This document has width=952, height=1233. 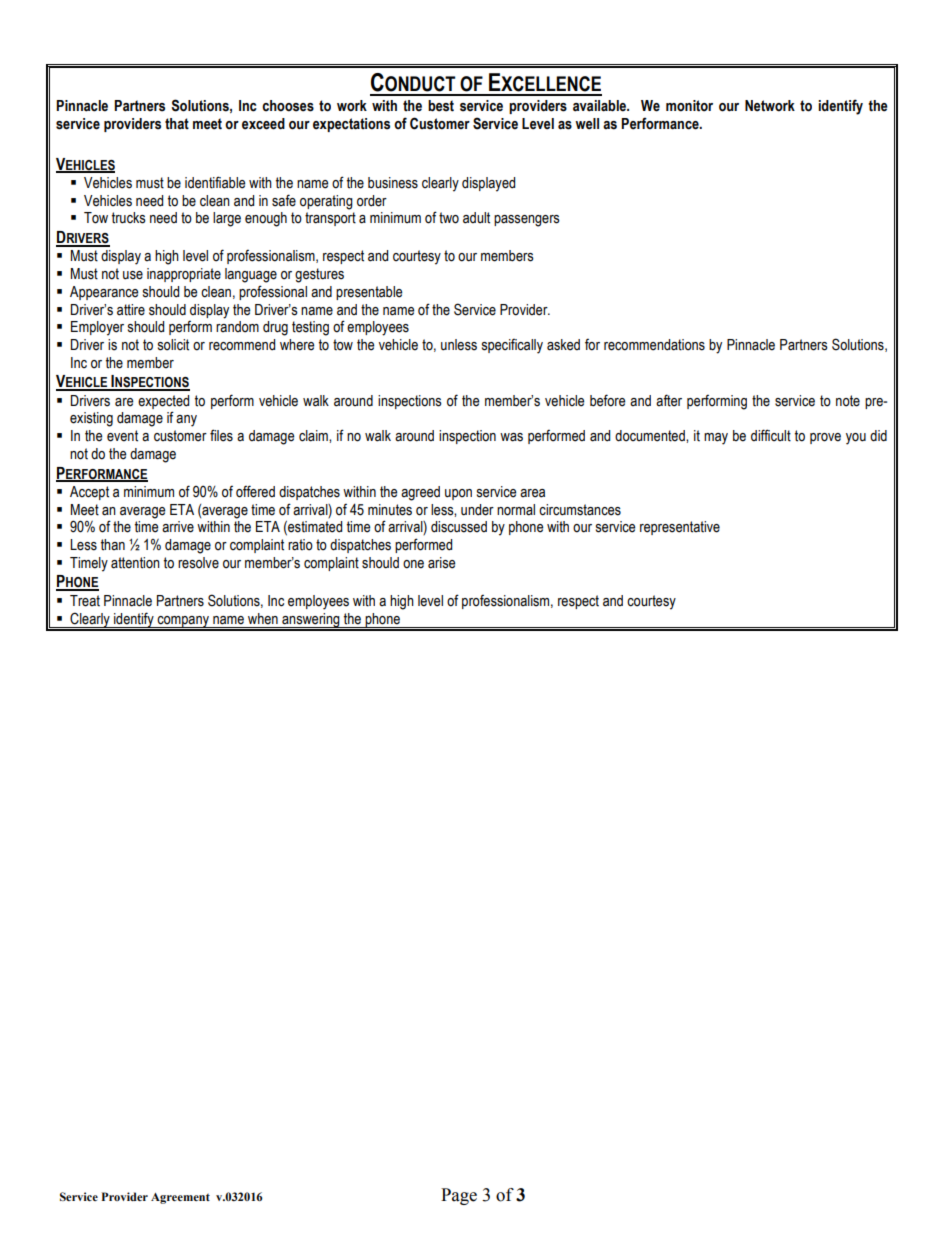 I want to click on best, so click(x=441, y=106).
